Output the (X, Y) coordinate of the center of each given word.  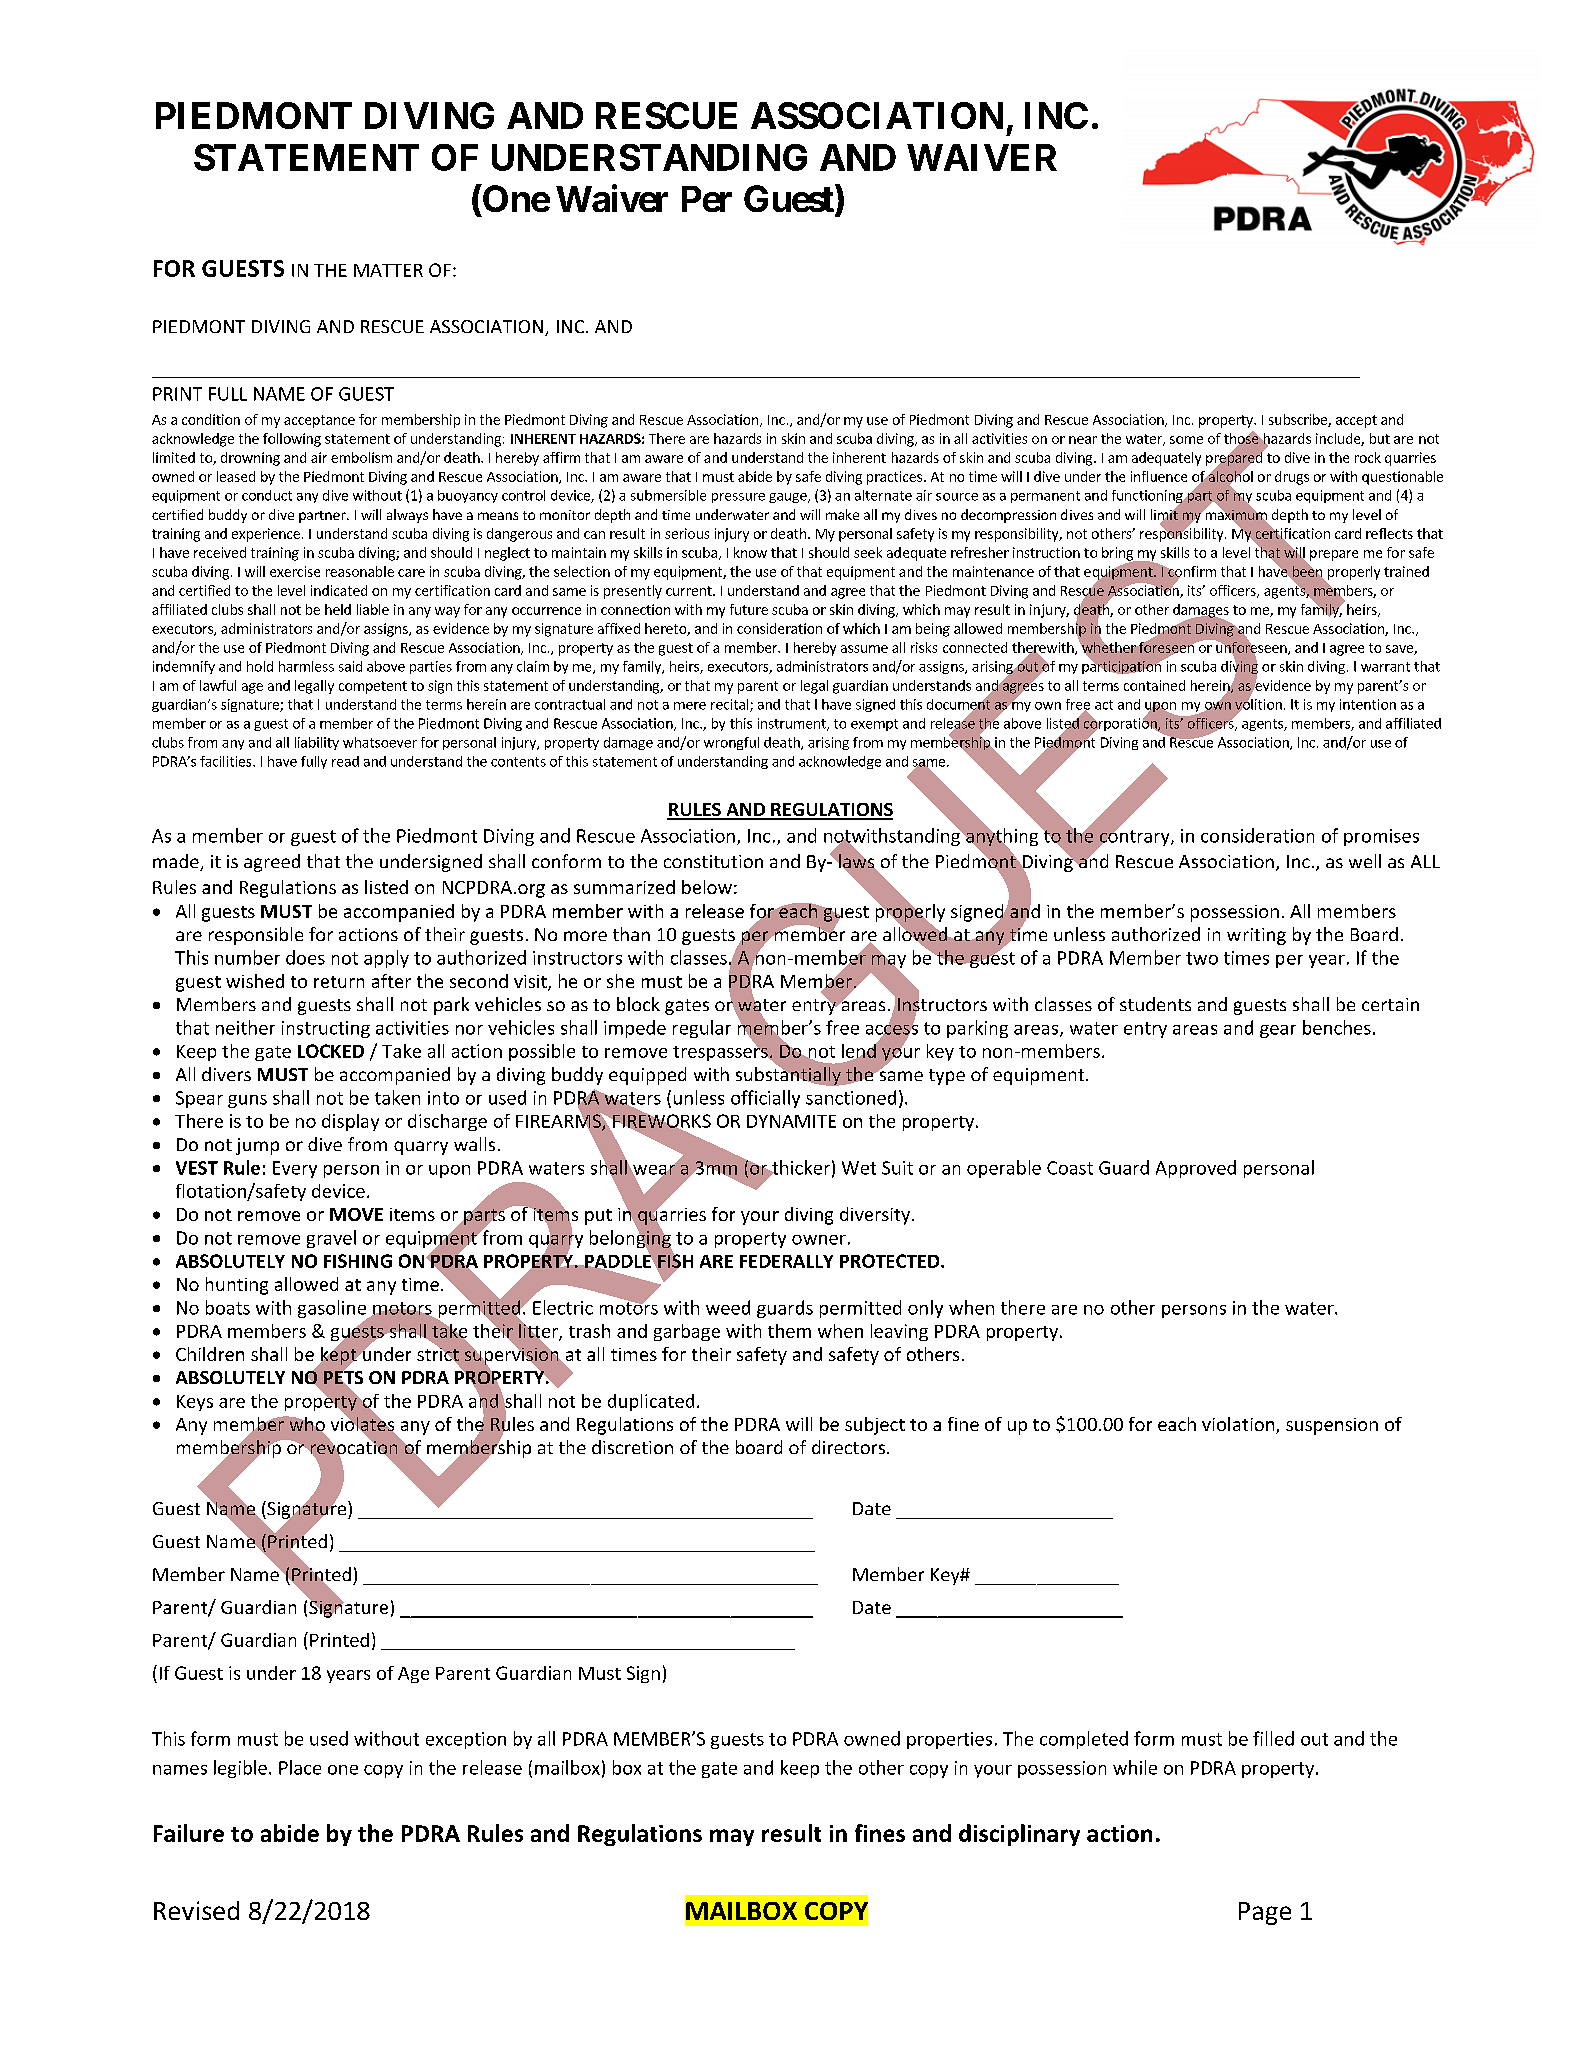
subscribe (1299, 420)
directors (848, 1447)
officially (765, 1099)
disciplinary (1019, 1835)
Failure (189, 1833)
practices (894, 478)
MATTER (388, 270)
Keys (195, 1403)
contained (1154, 685)
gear (1278, 1031)
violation (1239, 1425)
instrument (793, 724)
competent (373, 687)
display (350, 1122)
